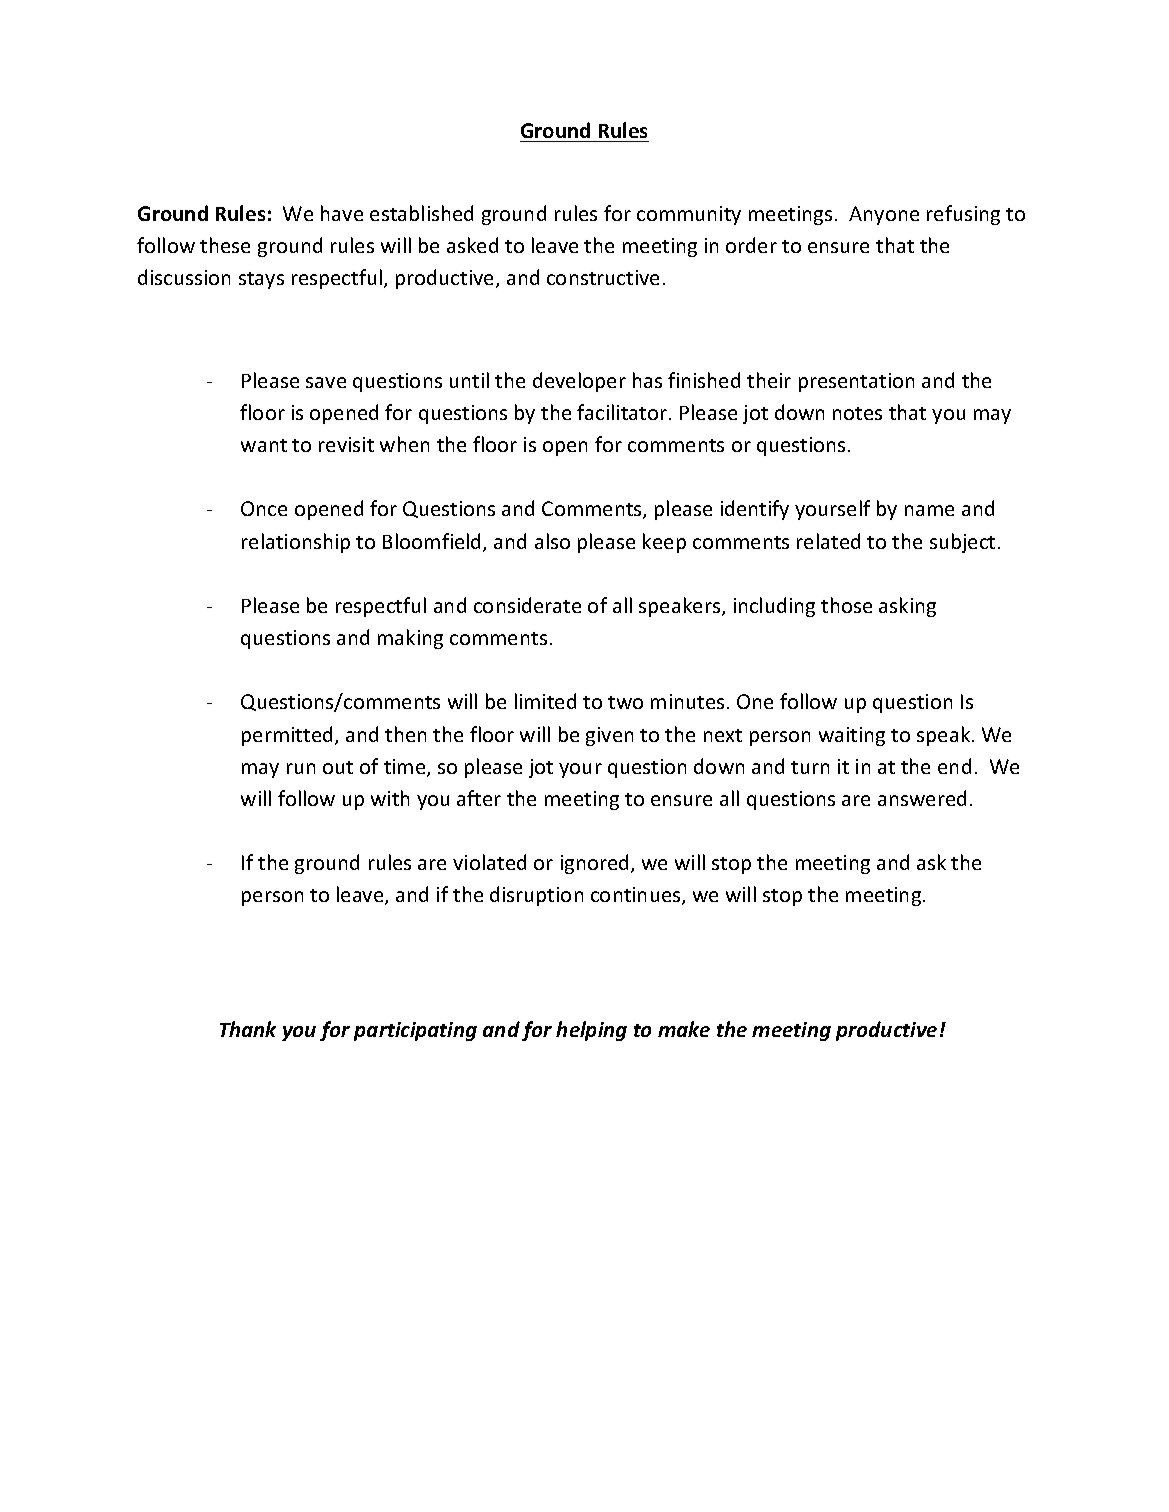 This document has width=1169, height=1512. What do you see at coordinates (527, 605) in the document?
I see `considerate` at bounding box center [527, 605].
